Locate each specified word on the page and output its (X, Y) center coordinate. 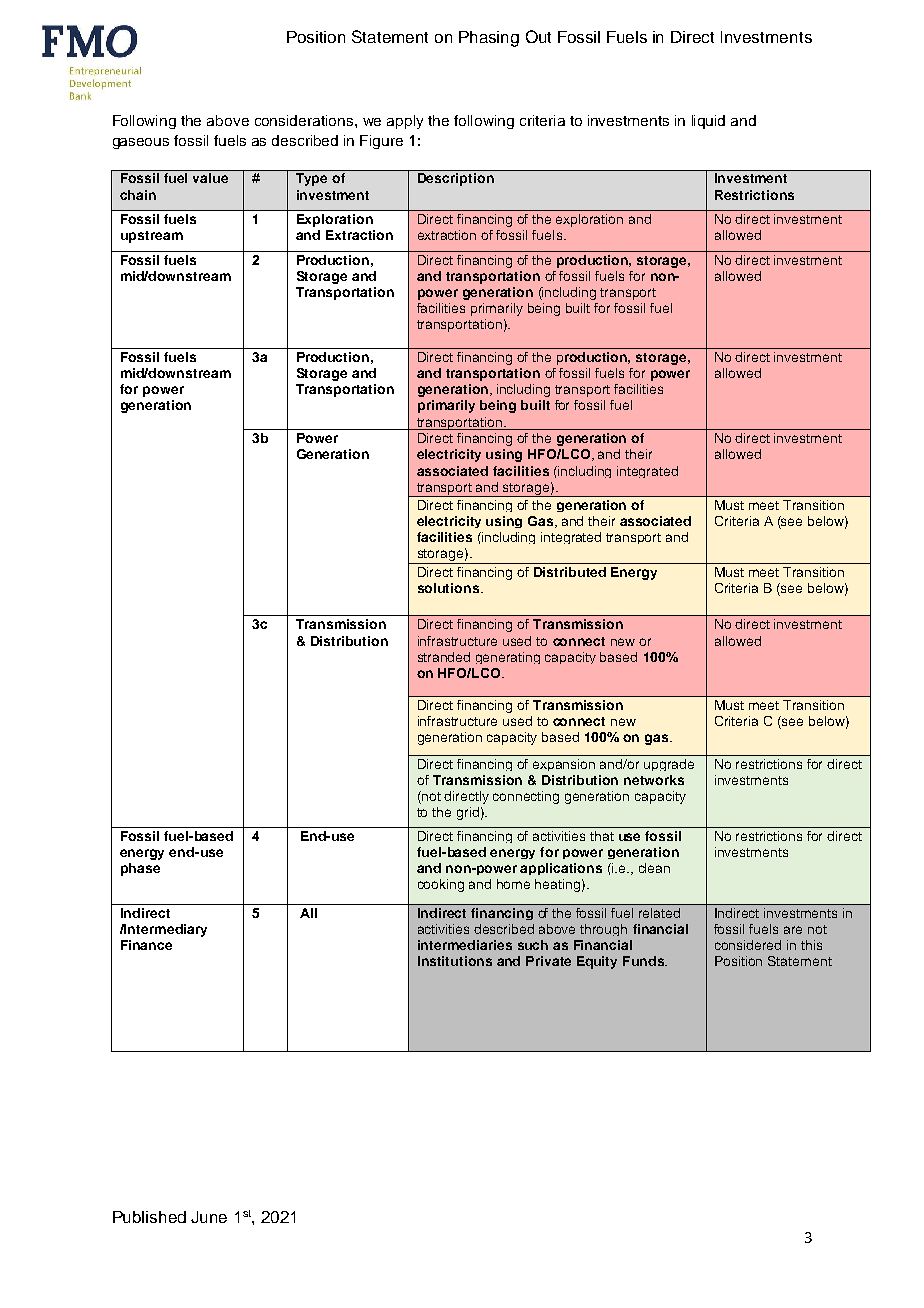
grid (468, 813)
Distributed (570, 572)
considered (748, 945)
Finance (146, 945)
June (209, 1217)
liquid (708, 122)
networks (654, 780)
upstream (152, 237)
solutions (448, 588)
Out (538, 36)
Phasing (489, 39)
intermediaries (465, 945)
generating (508, 658)
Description (456, 179)
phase (140, 869)
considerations (305, 120)
